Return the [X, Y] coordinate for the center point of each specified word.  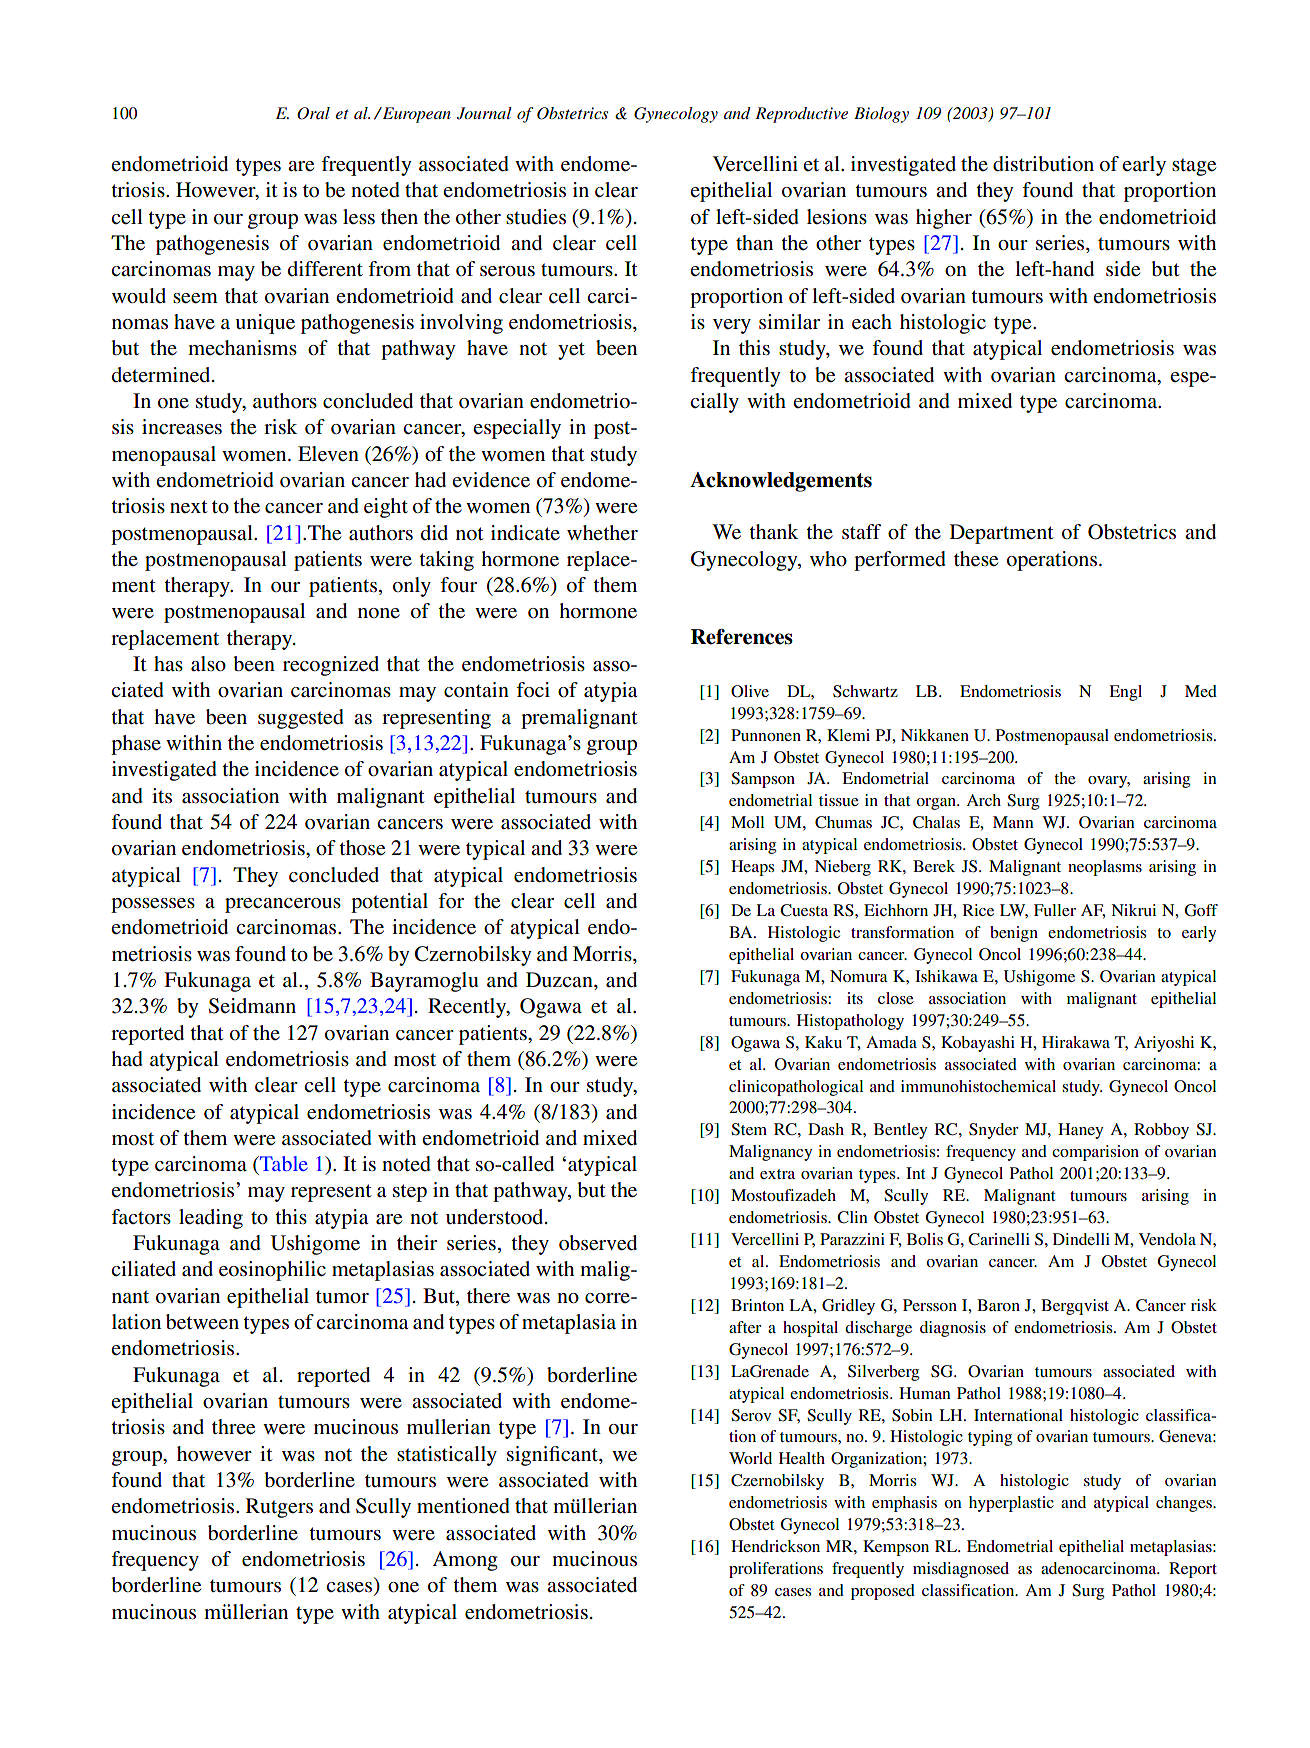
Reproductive [801, 115]
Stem [749, 1129]
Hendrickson [775, 1546]
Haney [1080, 1131]
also [208, 664]
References [742, 637]
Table [283, 1163]
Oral [313, 113]
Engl [1125, 693]
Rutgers [279, 1508]
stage [1194, 167]
